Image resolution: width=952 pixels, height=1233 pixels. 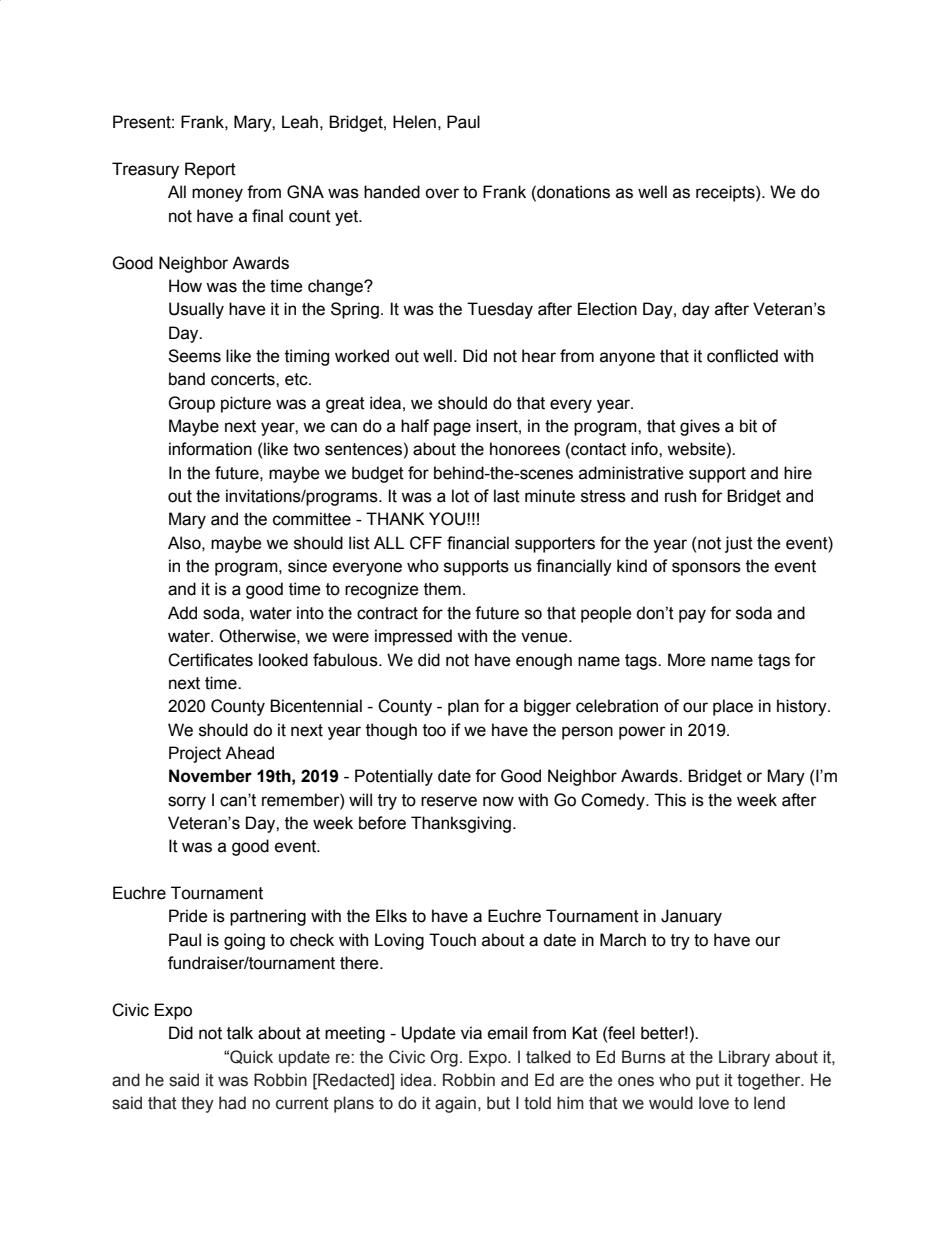 I want to click on Report, so click(x=210, y=170).
